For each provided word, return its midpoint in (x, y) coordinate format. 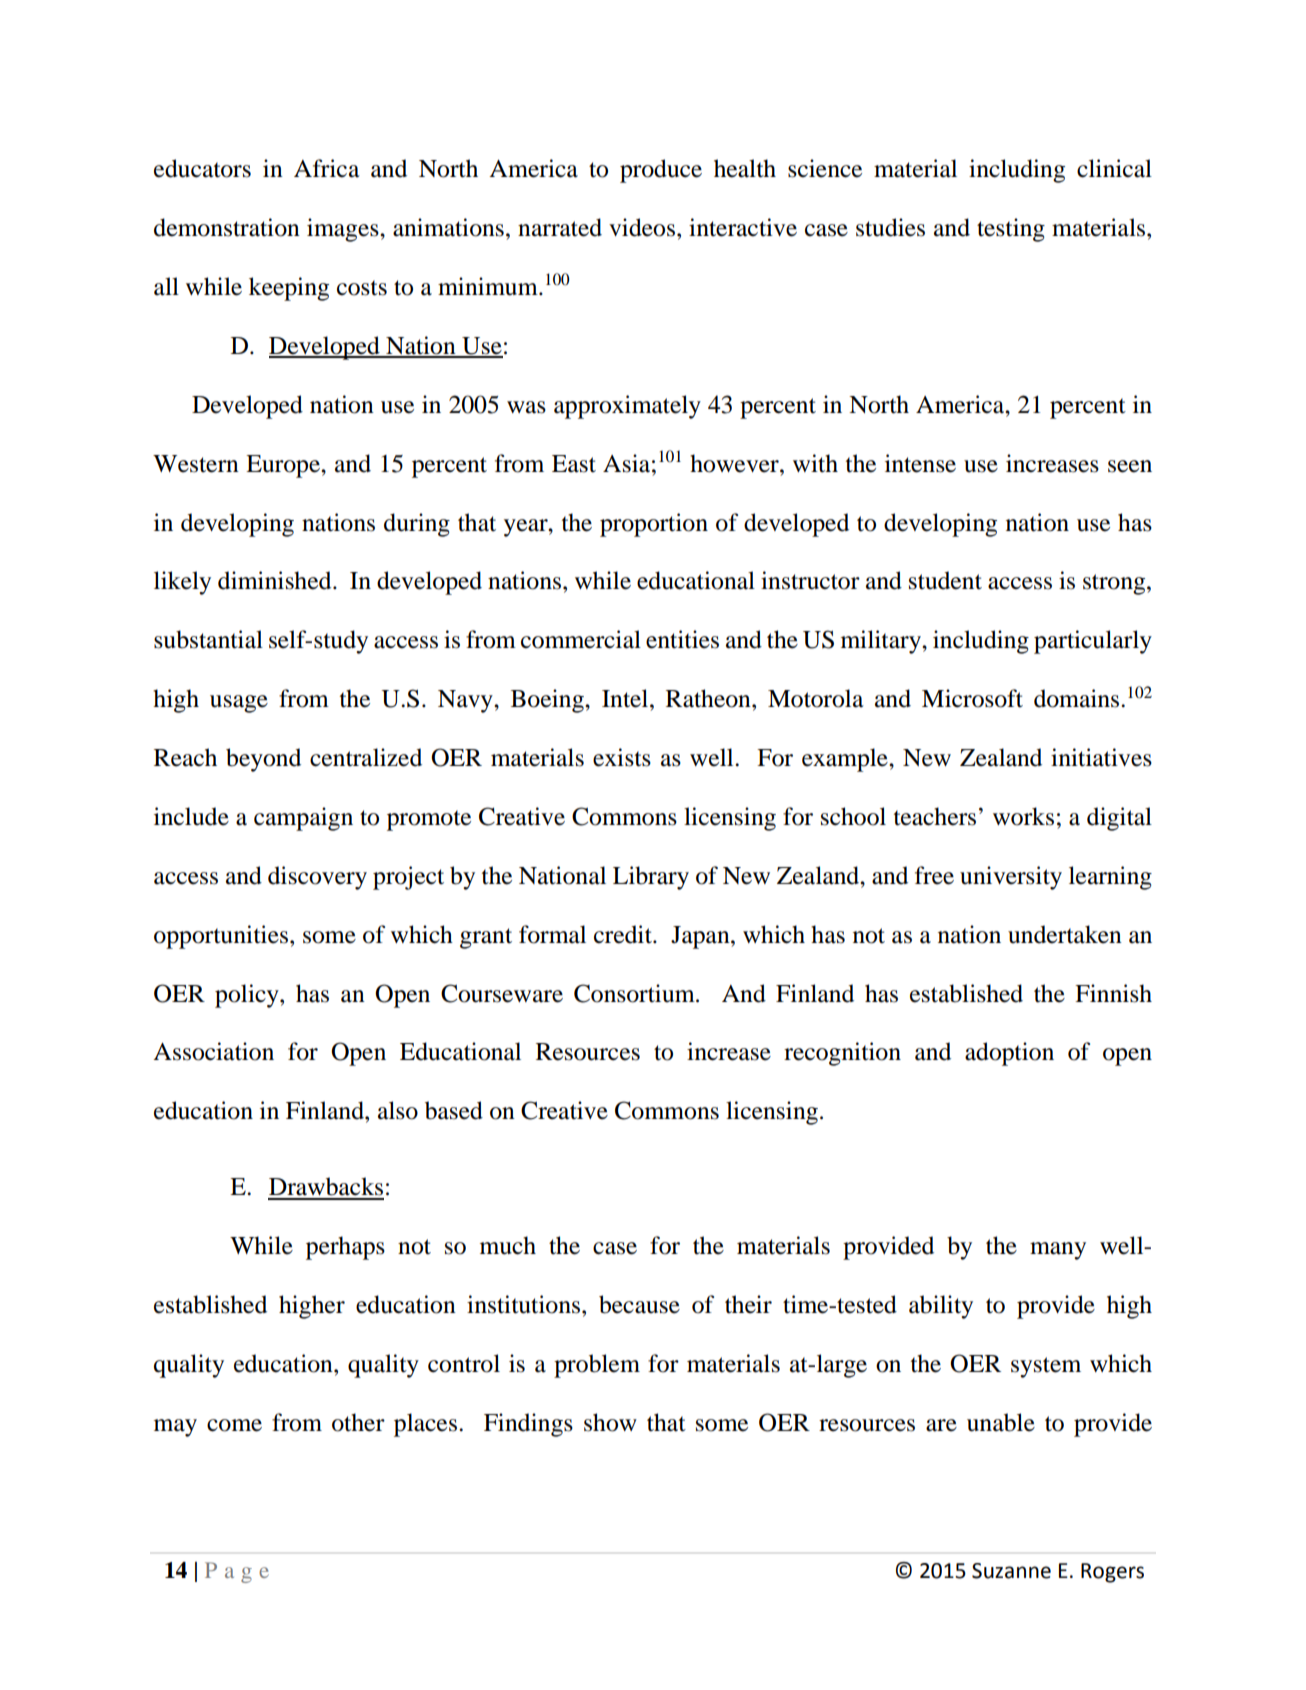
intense (920, 463)
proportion (654, 525)
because (639, 1304)
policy (248, 996)
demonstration (227, 227)
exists (622, 757)
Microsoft (972, 698)
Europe (284, 466)
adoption (1009, 1054)
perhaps (345, 1248)
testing (1011, 230)
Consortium (635, 993)
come (234, 1425)
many (1058, 1251)
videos (642, 227)
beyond (263, 760)
